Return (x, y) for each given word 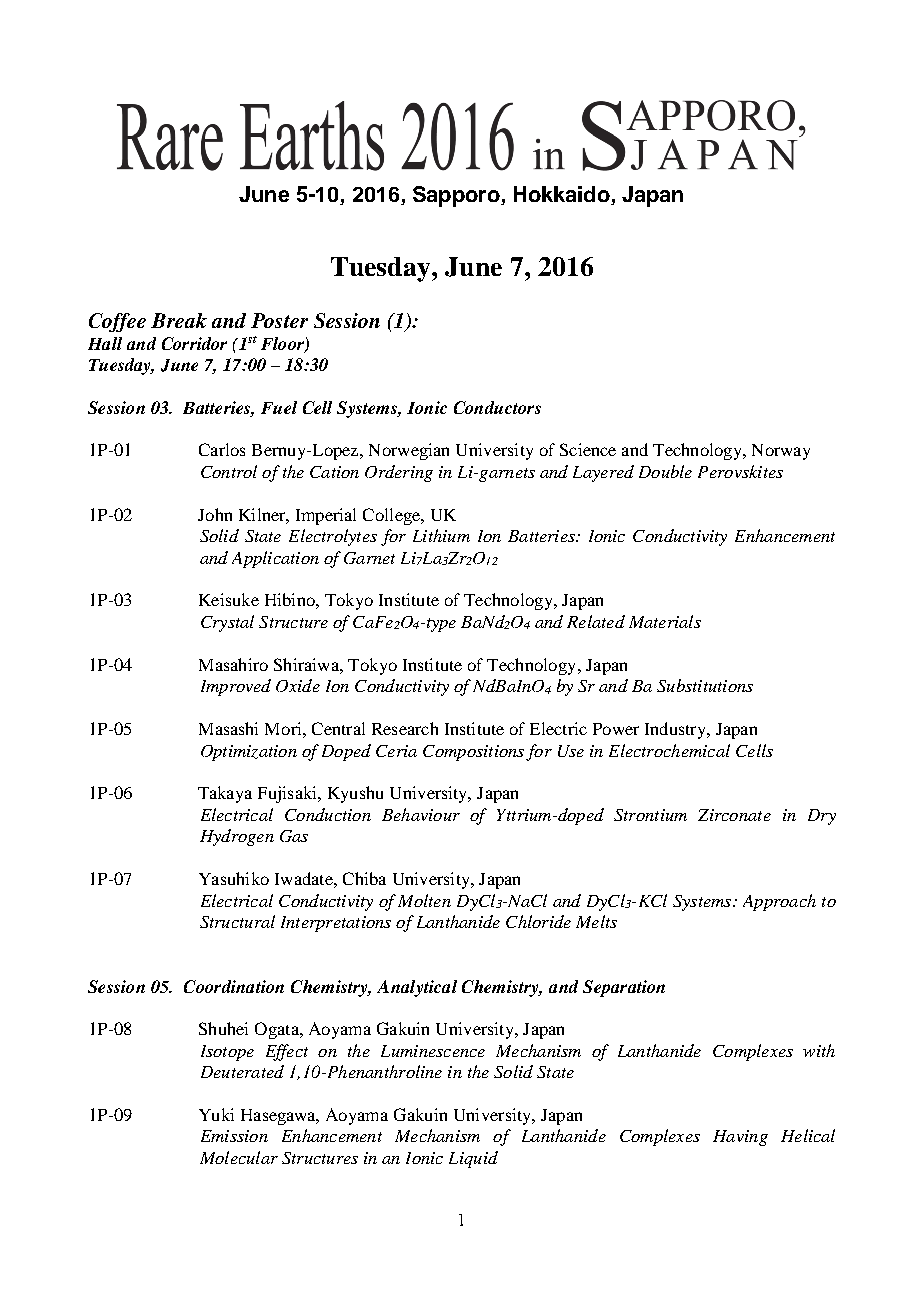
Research (405, 728)
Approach (779, 902)
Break (179, 320)
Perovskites (740, 471)
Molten (424, 900)
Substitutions (705, 685)
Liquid (473, 1159)
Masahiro (233, 664)
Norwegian (409, 451)
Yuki (216, 1114)
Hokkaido (563, 195)
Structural (237, 921)
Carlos (222, 449)
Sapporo (457, 196)
